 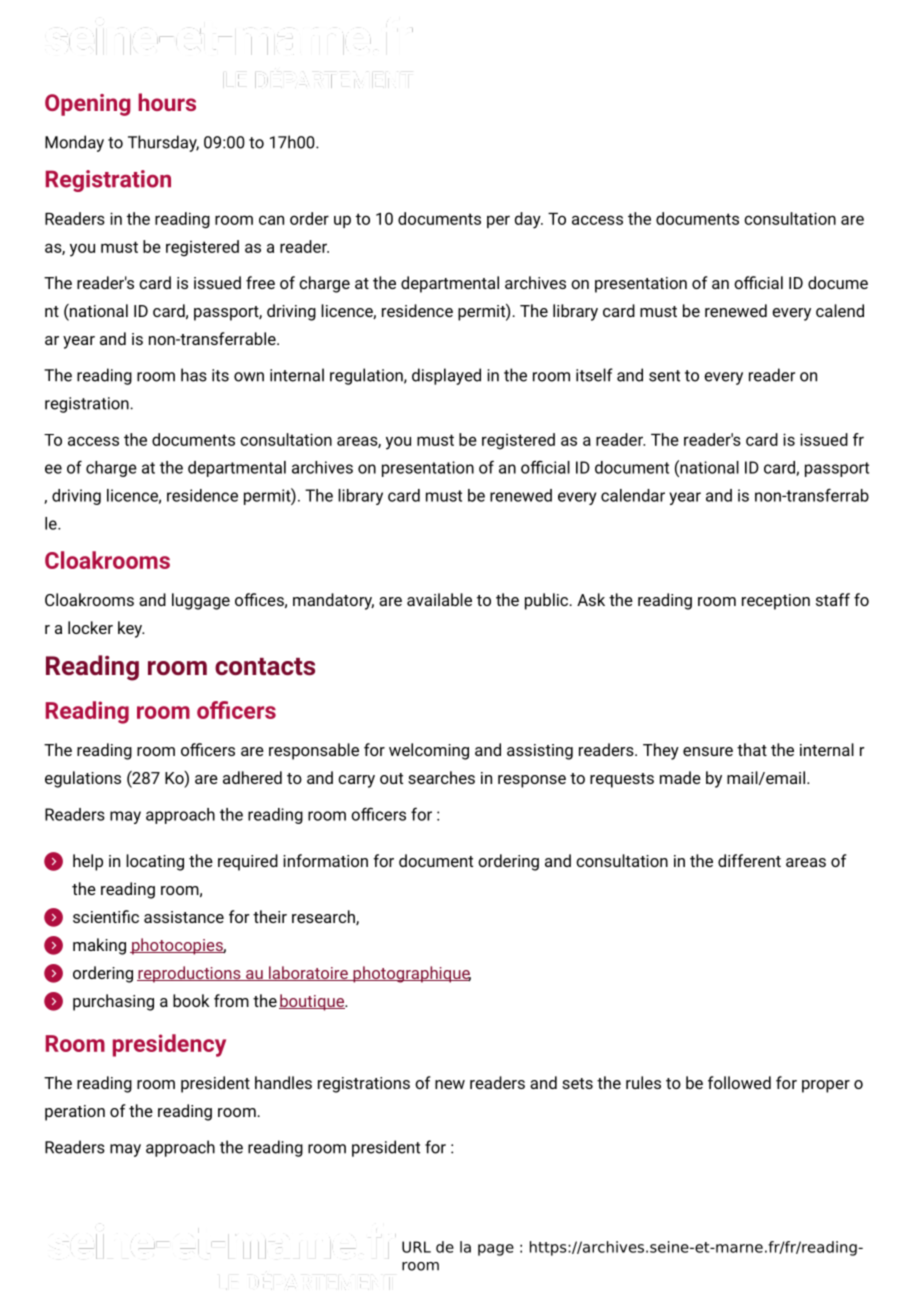 What do you see at coordinates (594, 375) in the page?
I see `itself` at bounding box center [594, 375].
